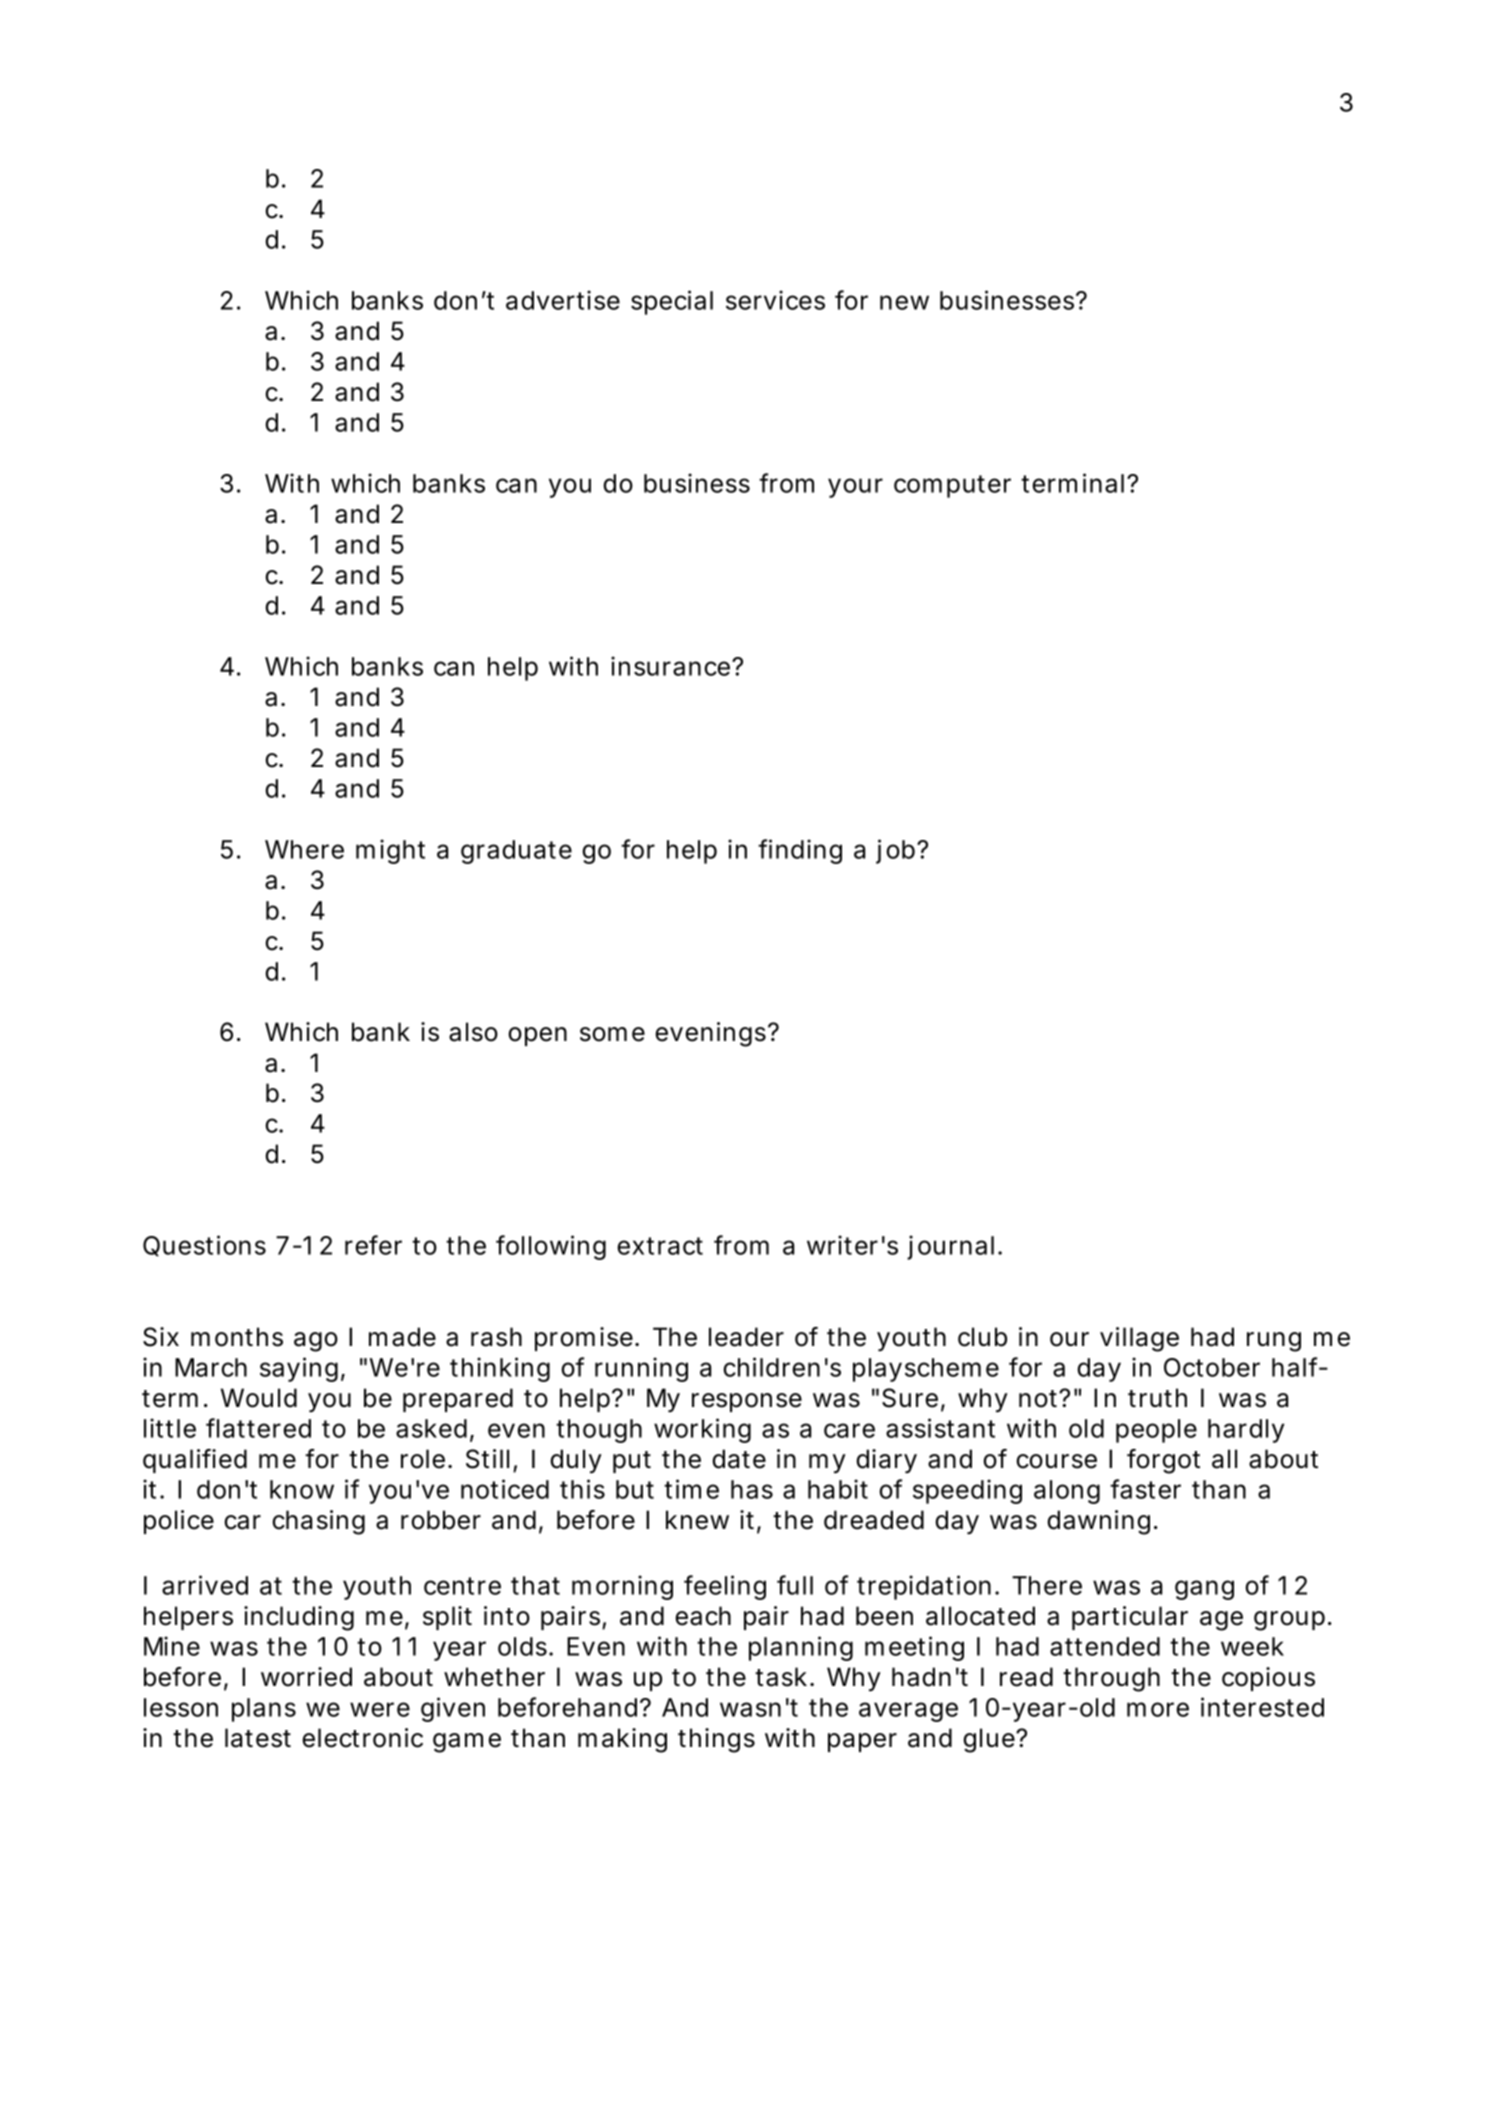  I want to click on plans, so click(264, 1710).
